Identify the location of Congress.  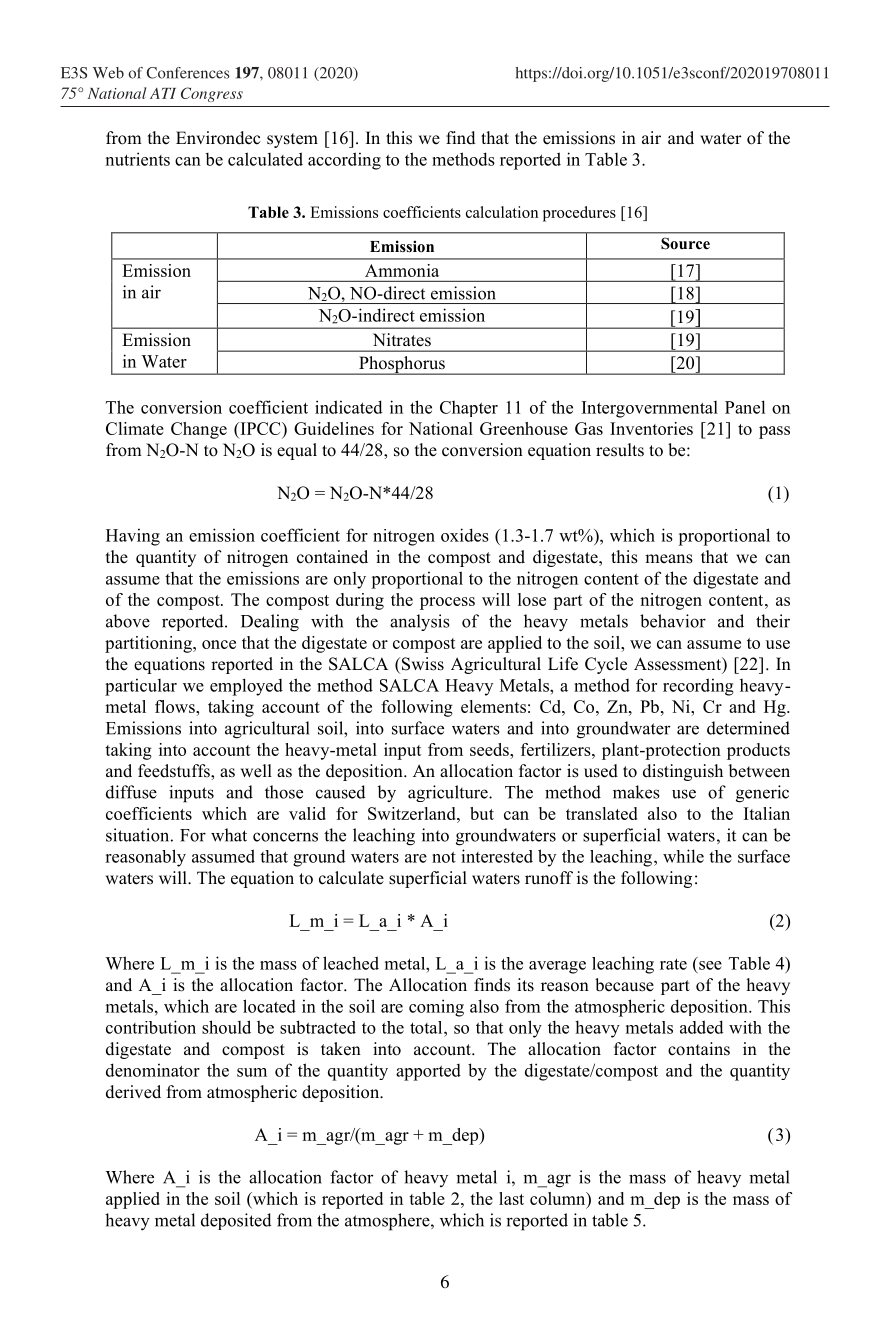
(212, 94).
